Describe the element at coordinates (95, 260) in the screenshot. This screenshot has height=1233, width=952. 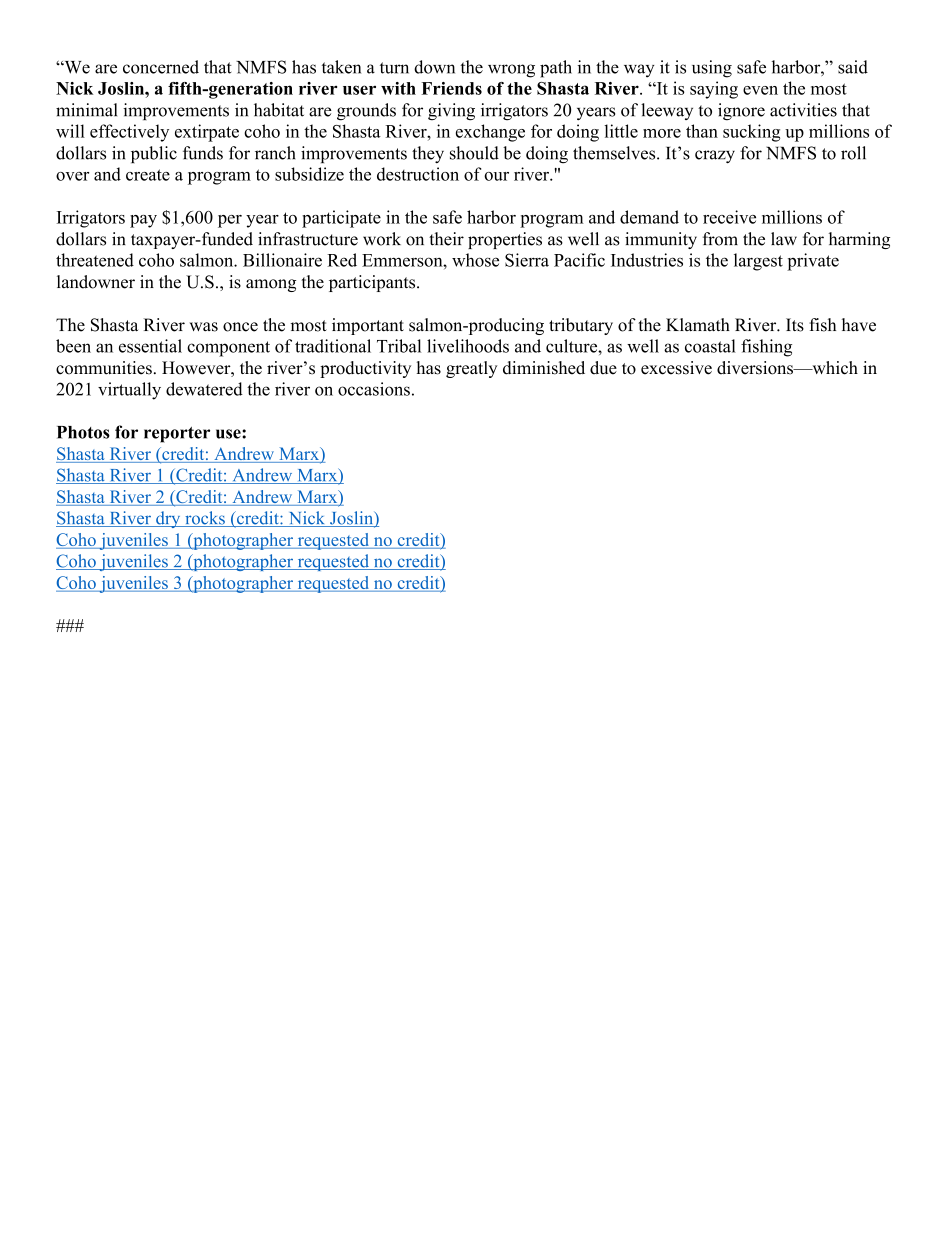
I see `threatened` at that location.
